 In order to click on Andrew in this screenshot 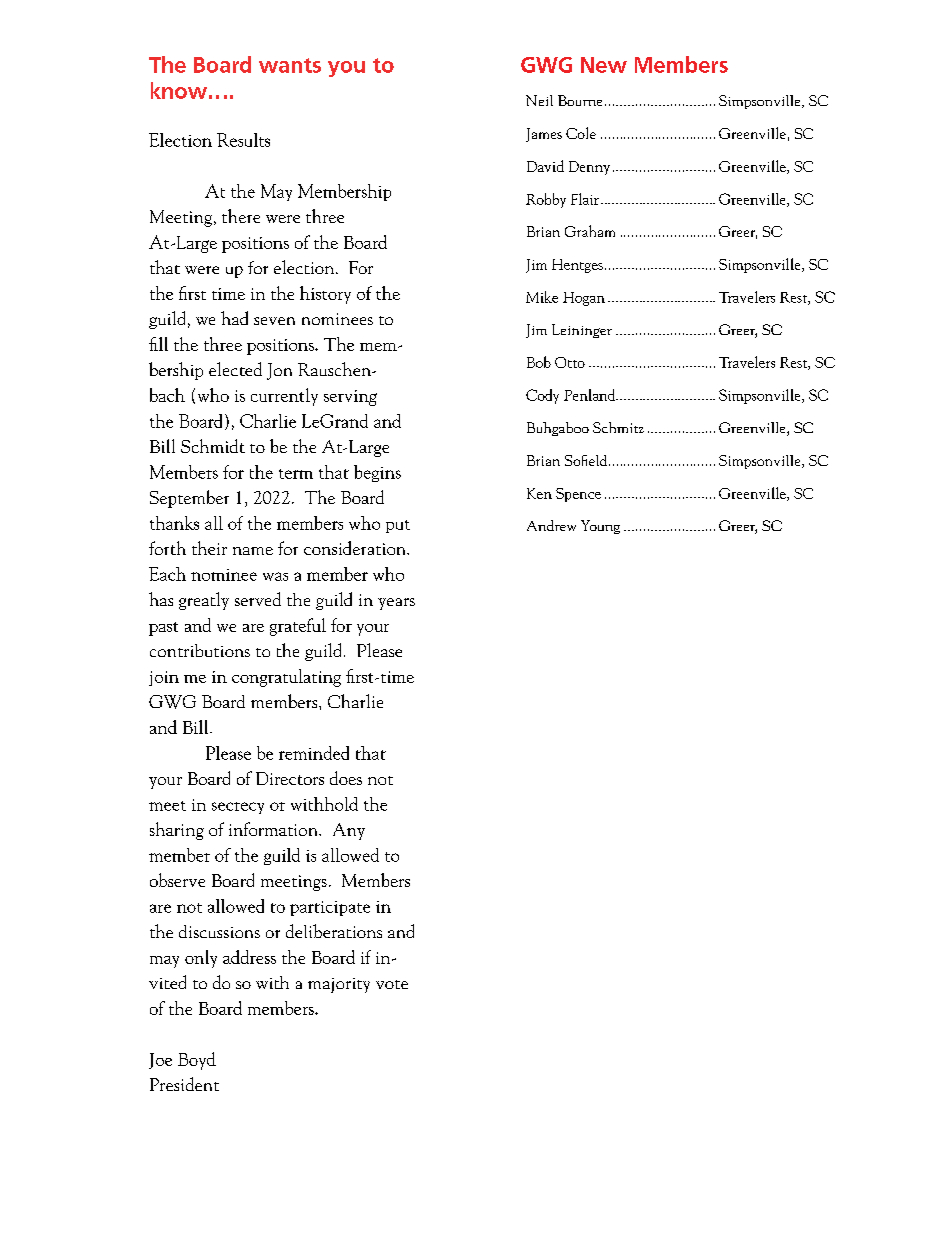, I will do `click(551, 525)`.
